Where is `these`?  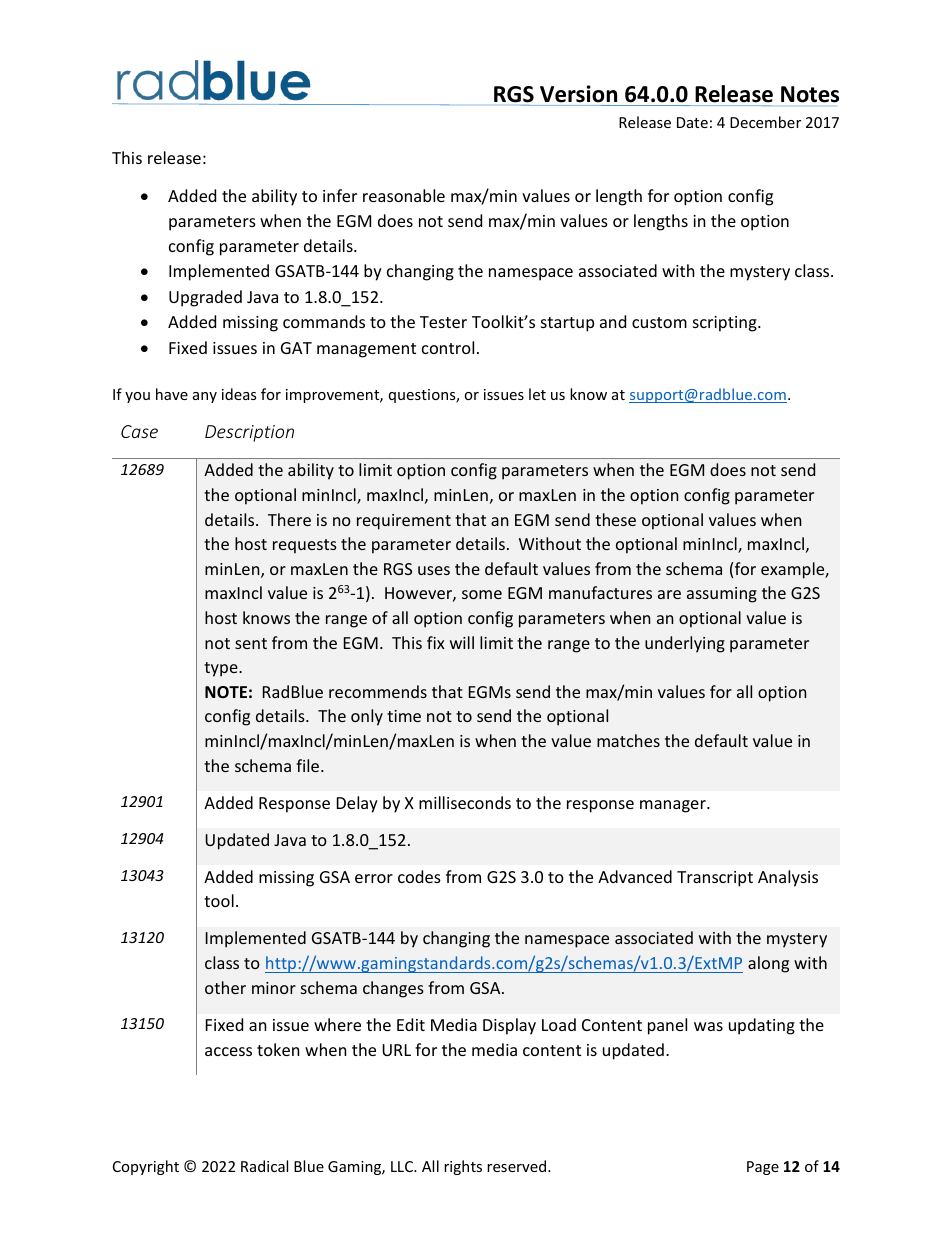
these is located at coordinates (615, 519).
